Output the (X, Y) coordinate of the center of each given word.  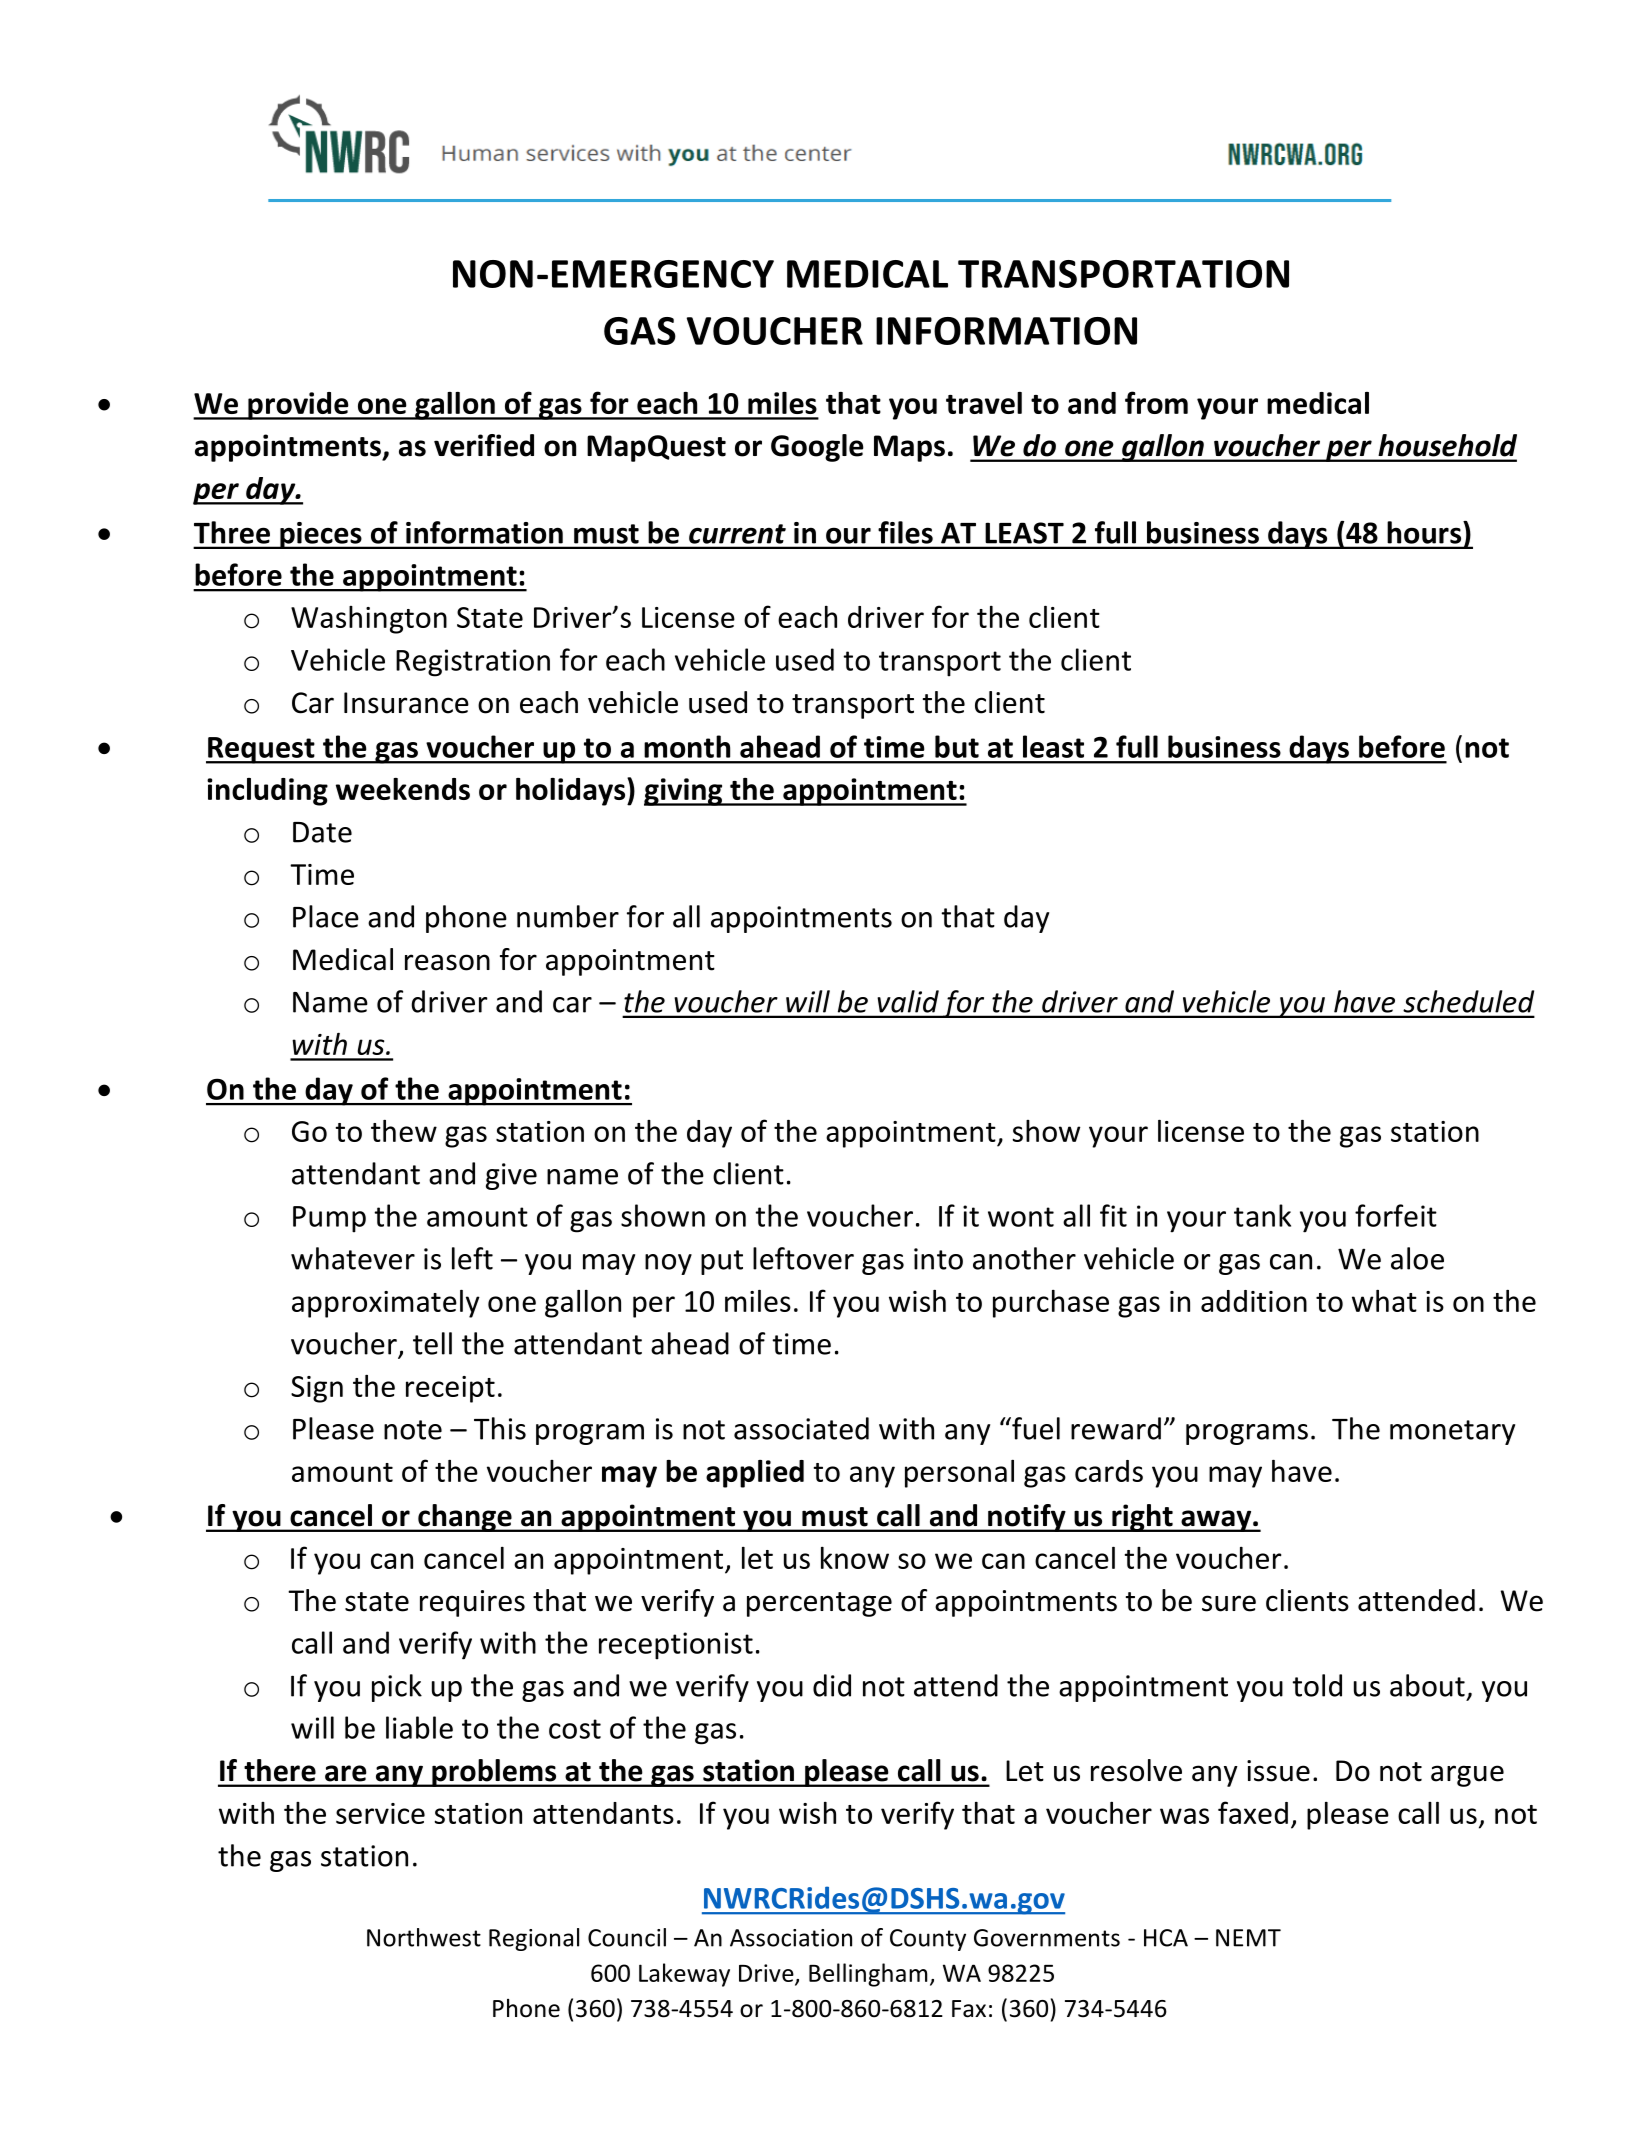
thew (404, 1131)
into (938, 1259)
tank (1262, 1215)
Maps (909, 448)
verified (484, 445)
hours (1426, 532)
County (928, 1940)
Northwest (424, 1937)
